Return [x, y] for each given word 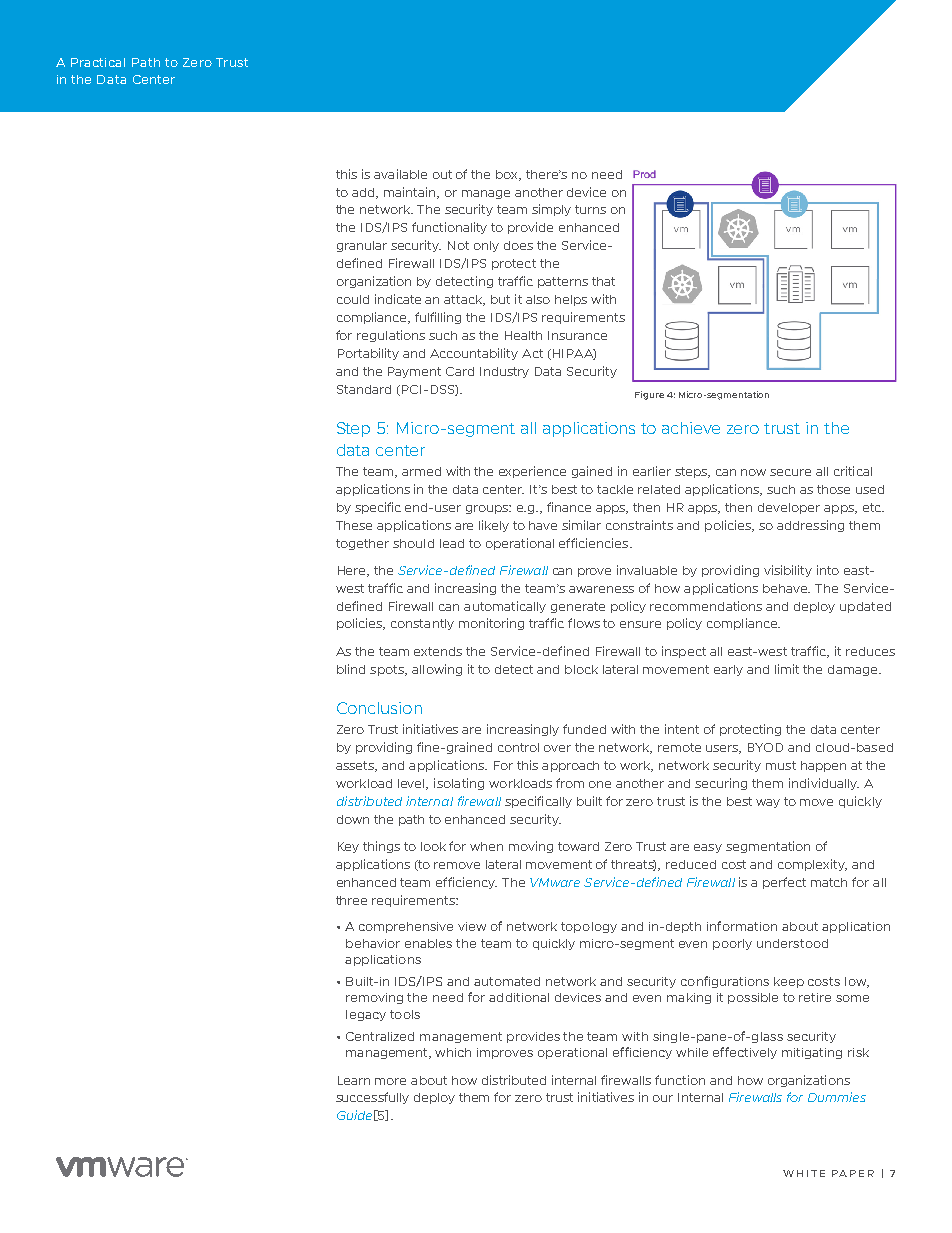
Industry [504, 372]
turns [590, 209]
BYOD [765, 747]
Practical [98, 62]
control [518, 747]
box [508, 175]
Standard [364, 389]
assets [356, 766]
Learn [354, 1080]
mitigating [812, 1053]
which [453, 1052]
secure [790, 472]
